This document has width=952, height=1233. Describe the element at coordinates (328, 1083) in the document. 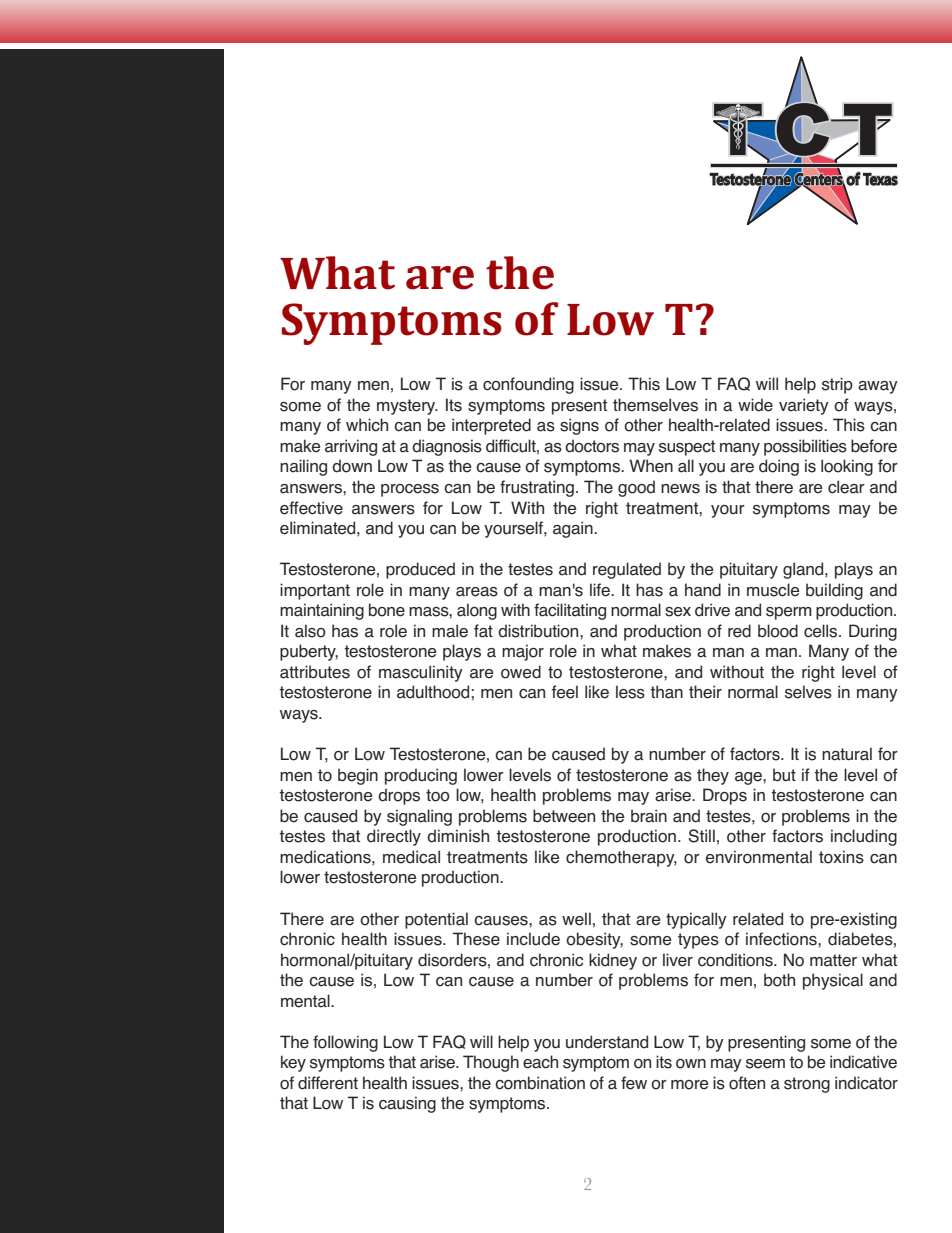

I see `different` at that location.
